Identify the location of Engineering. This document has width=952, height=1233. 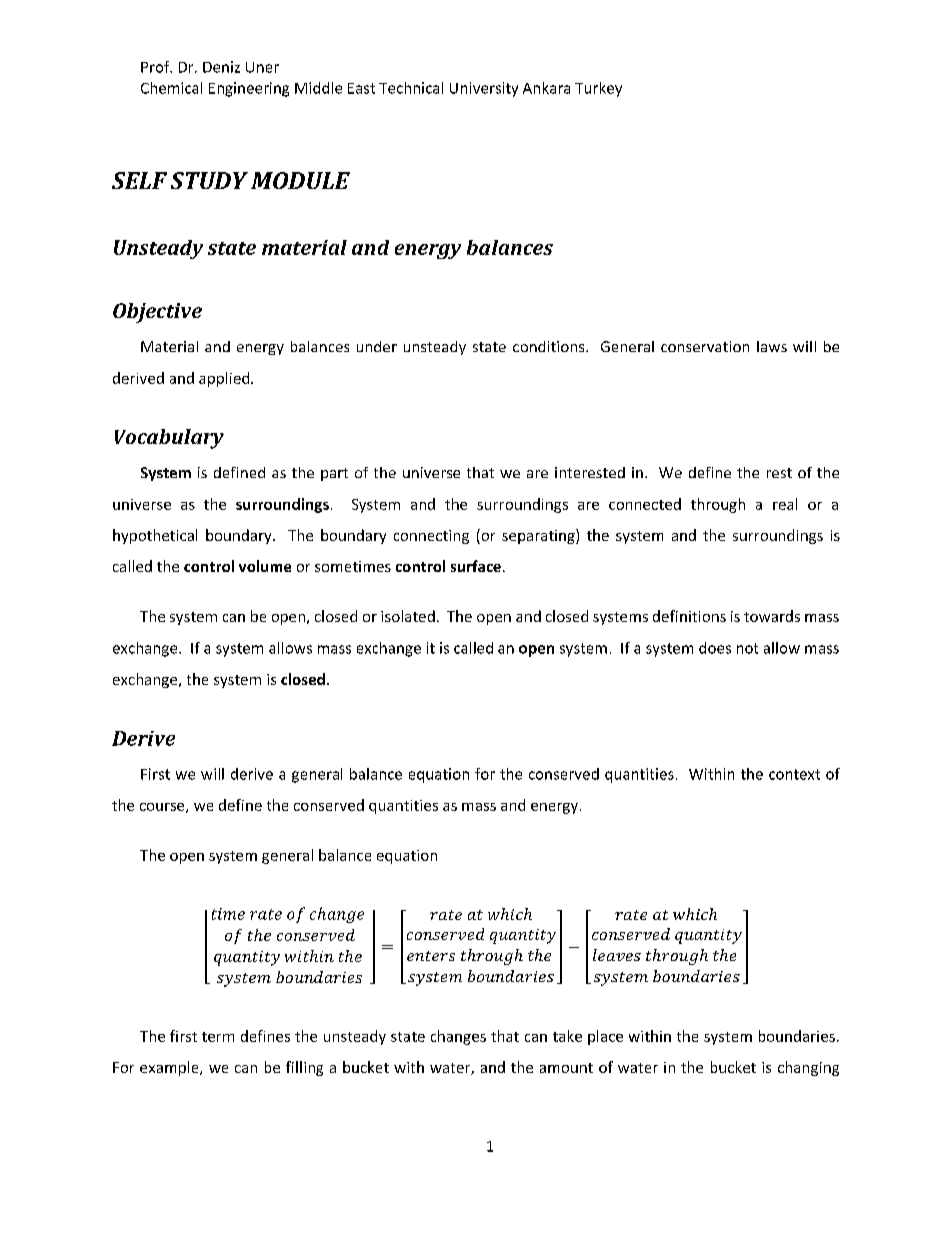
(249, 89).
